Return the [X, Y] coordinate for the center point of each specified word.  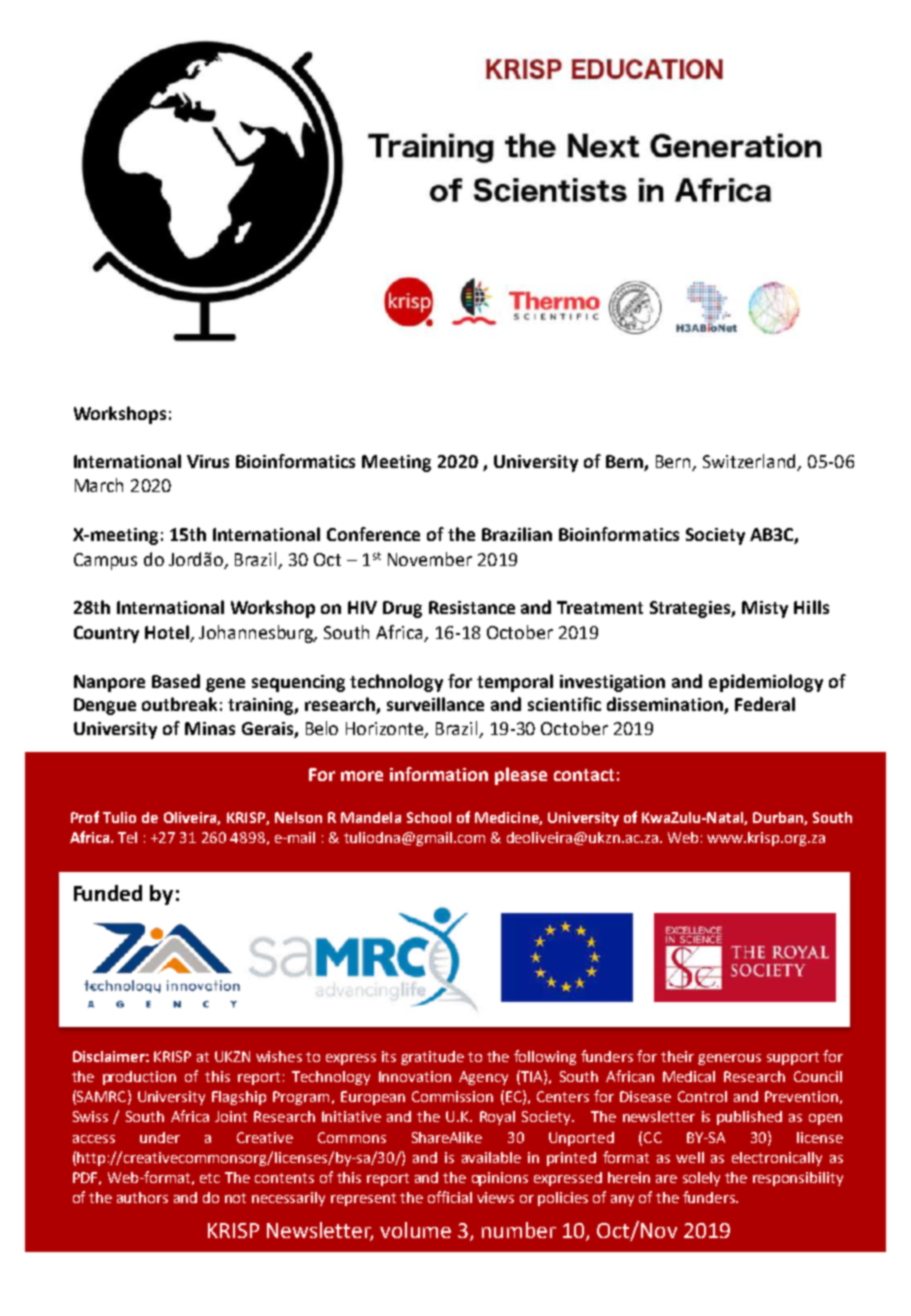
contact [584, 775]
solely [701, 1179]
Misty [765, 609]
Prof [85, 817]
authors [142, 1197]
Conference [373, 534]
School [429, 817]
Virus [208, 461]
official [450, 1197]
